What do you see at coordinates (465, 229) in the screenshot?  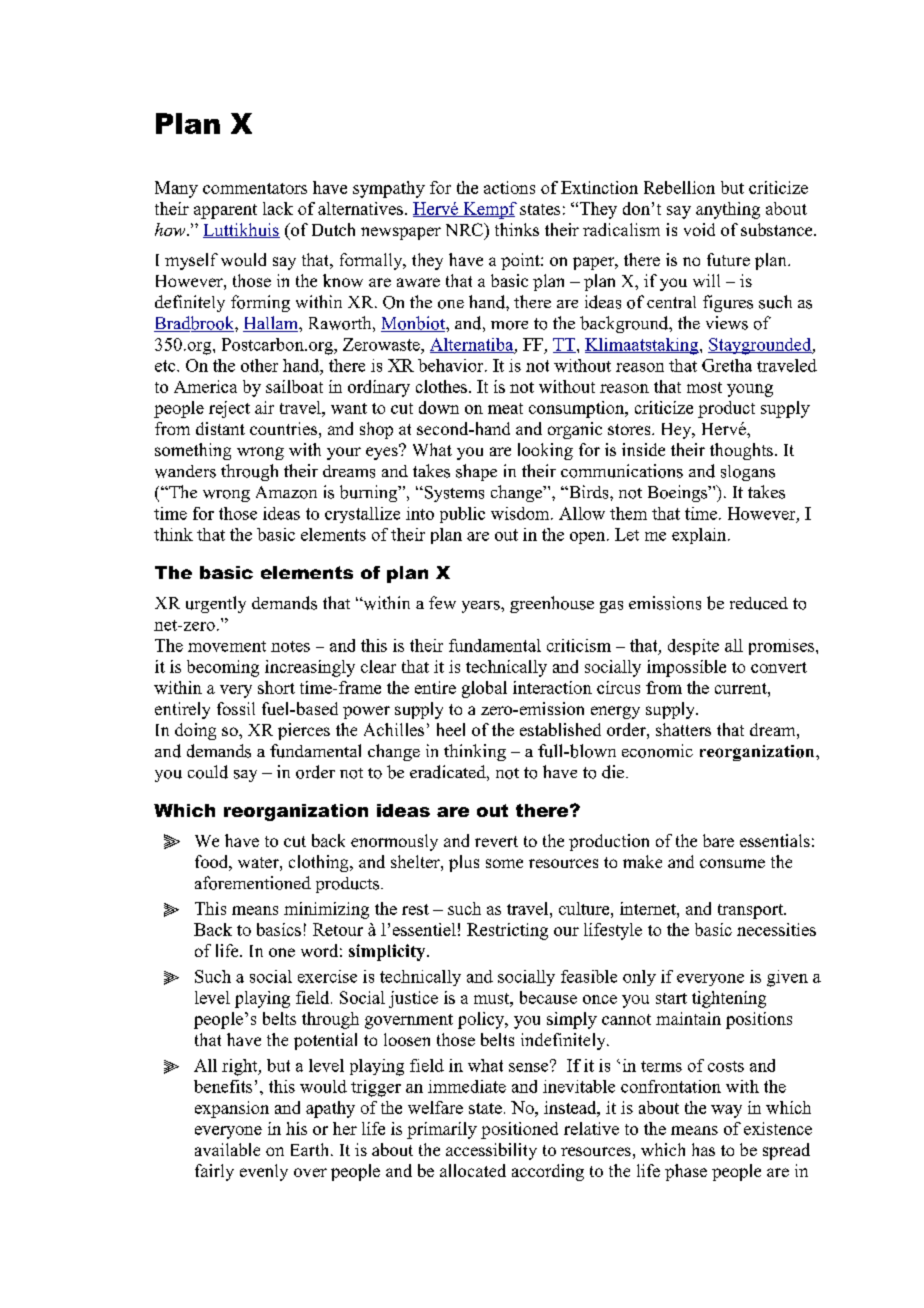 I see `NRC` at bounding box center [465, 229].
